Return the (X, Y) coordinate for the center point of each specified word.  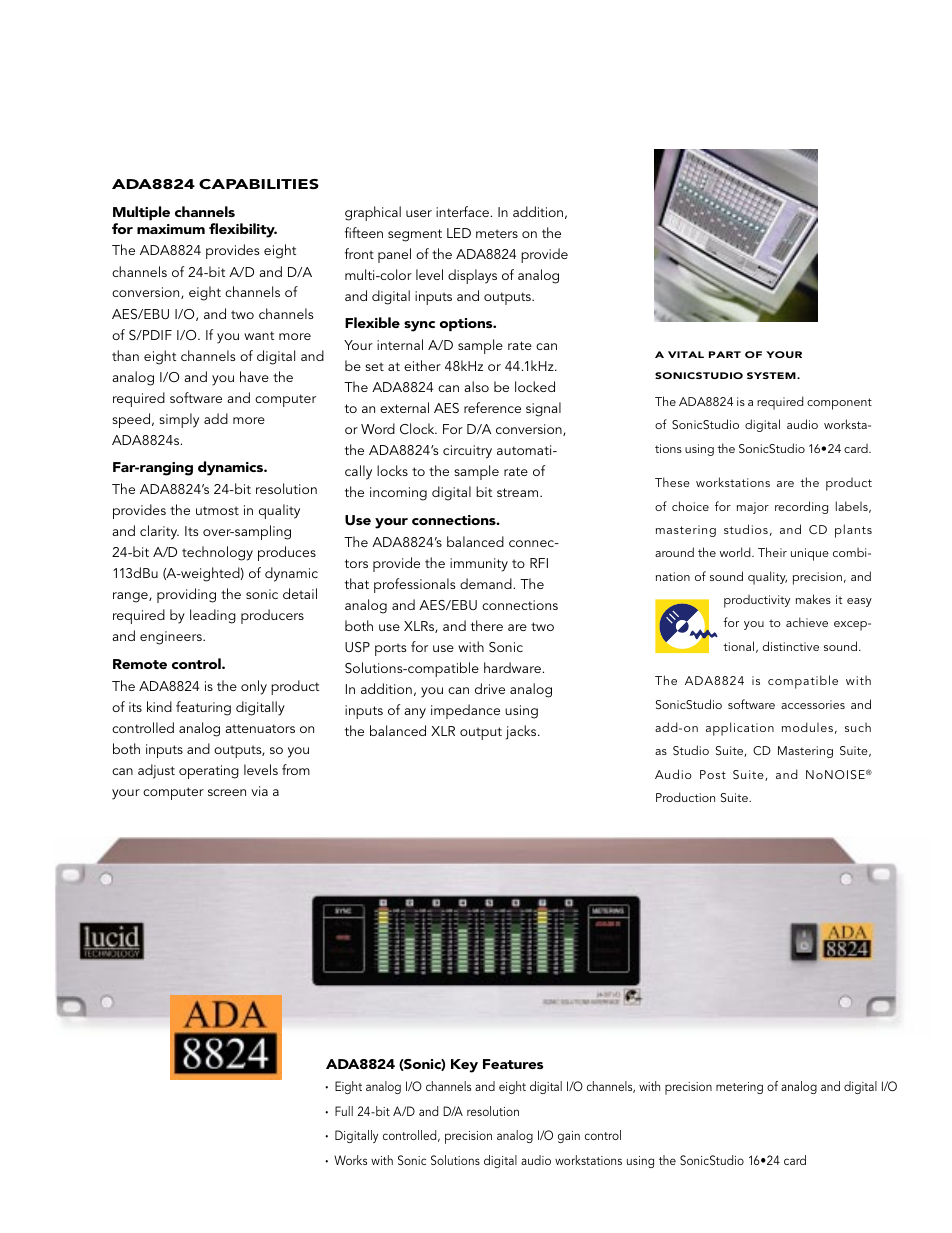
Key (464, 1066)
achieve (807, 622)
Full (344, 1111)
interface (462, 211)
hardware (512, 667)
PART (725, 354)
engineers (172, 638)
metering (739, 1088)
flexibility (243, 230)
